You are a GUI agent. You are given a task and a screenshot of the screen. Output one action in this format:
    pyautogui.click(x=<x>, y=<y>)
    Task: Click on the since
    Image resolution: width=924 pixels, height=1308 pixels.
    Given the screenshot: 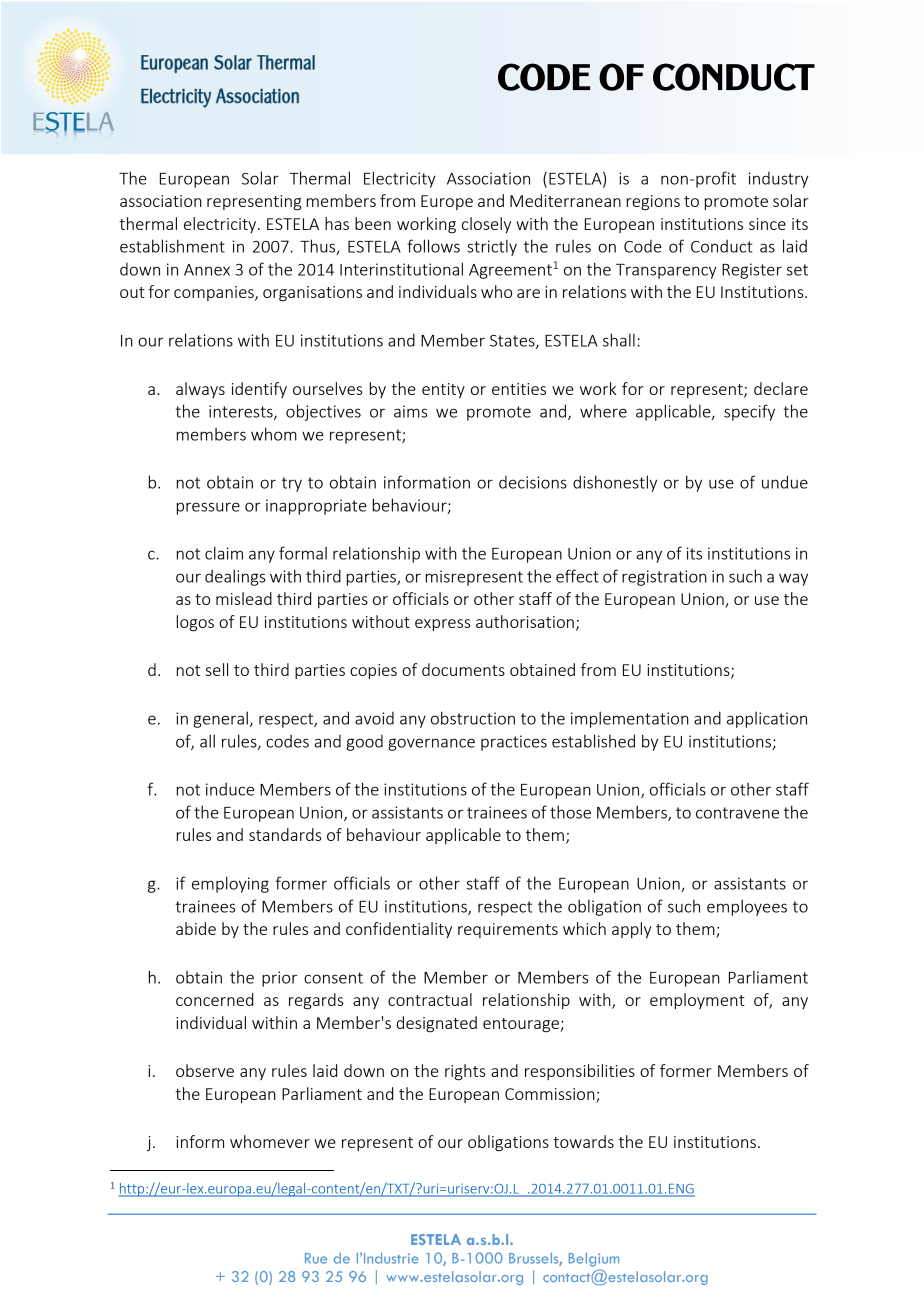 What is the action you would take?
    pyautogui.click(x=767, y=224)
